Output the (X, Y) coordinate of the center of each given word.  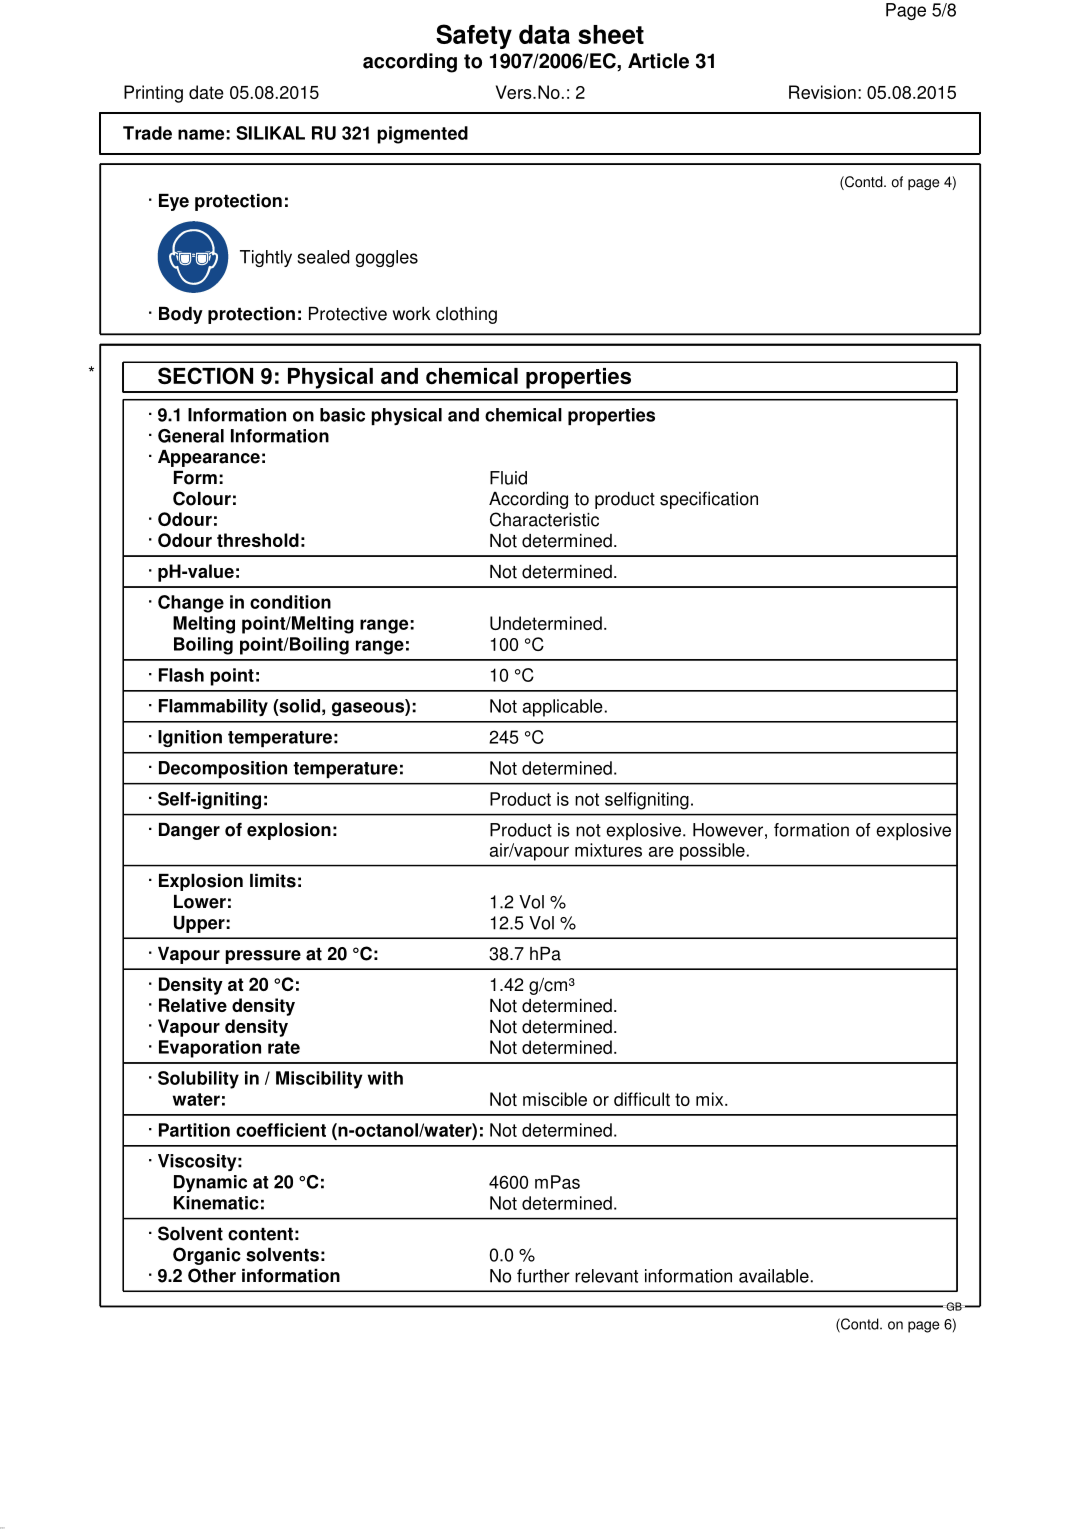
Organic (207, 1256)
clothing (466, 315)
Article (658, 61)
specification (709, 500)
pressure (263, 957)
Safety (474, 36)
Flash (181, 675)
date (206, 92)
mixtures (608, 850)
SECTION (205, 376)
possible (712, 852)
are (661, 852)
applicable (563, 708)
